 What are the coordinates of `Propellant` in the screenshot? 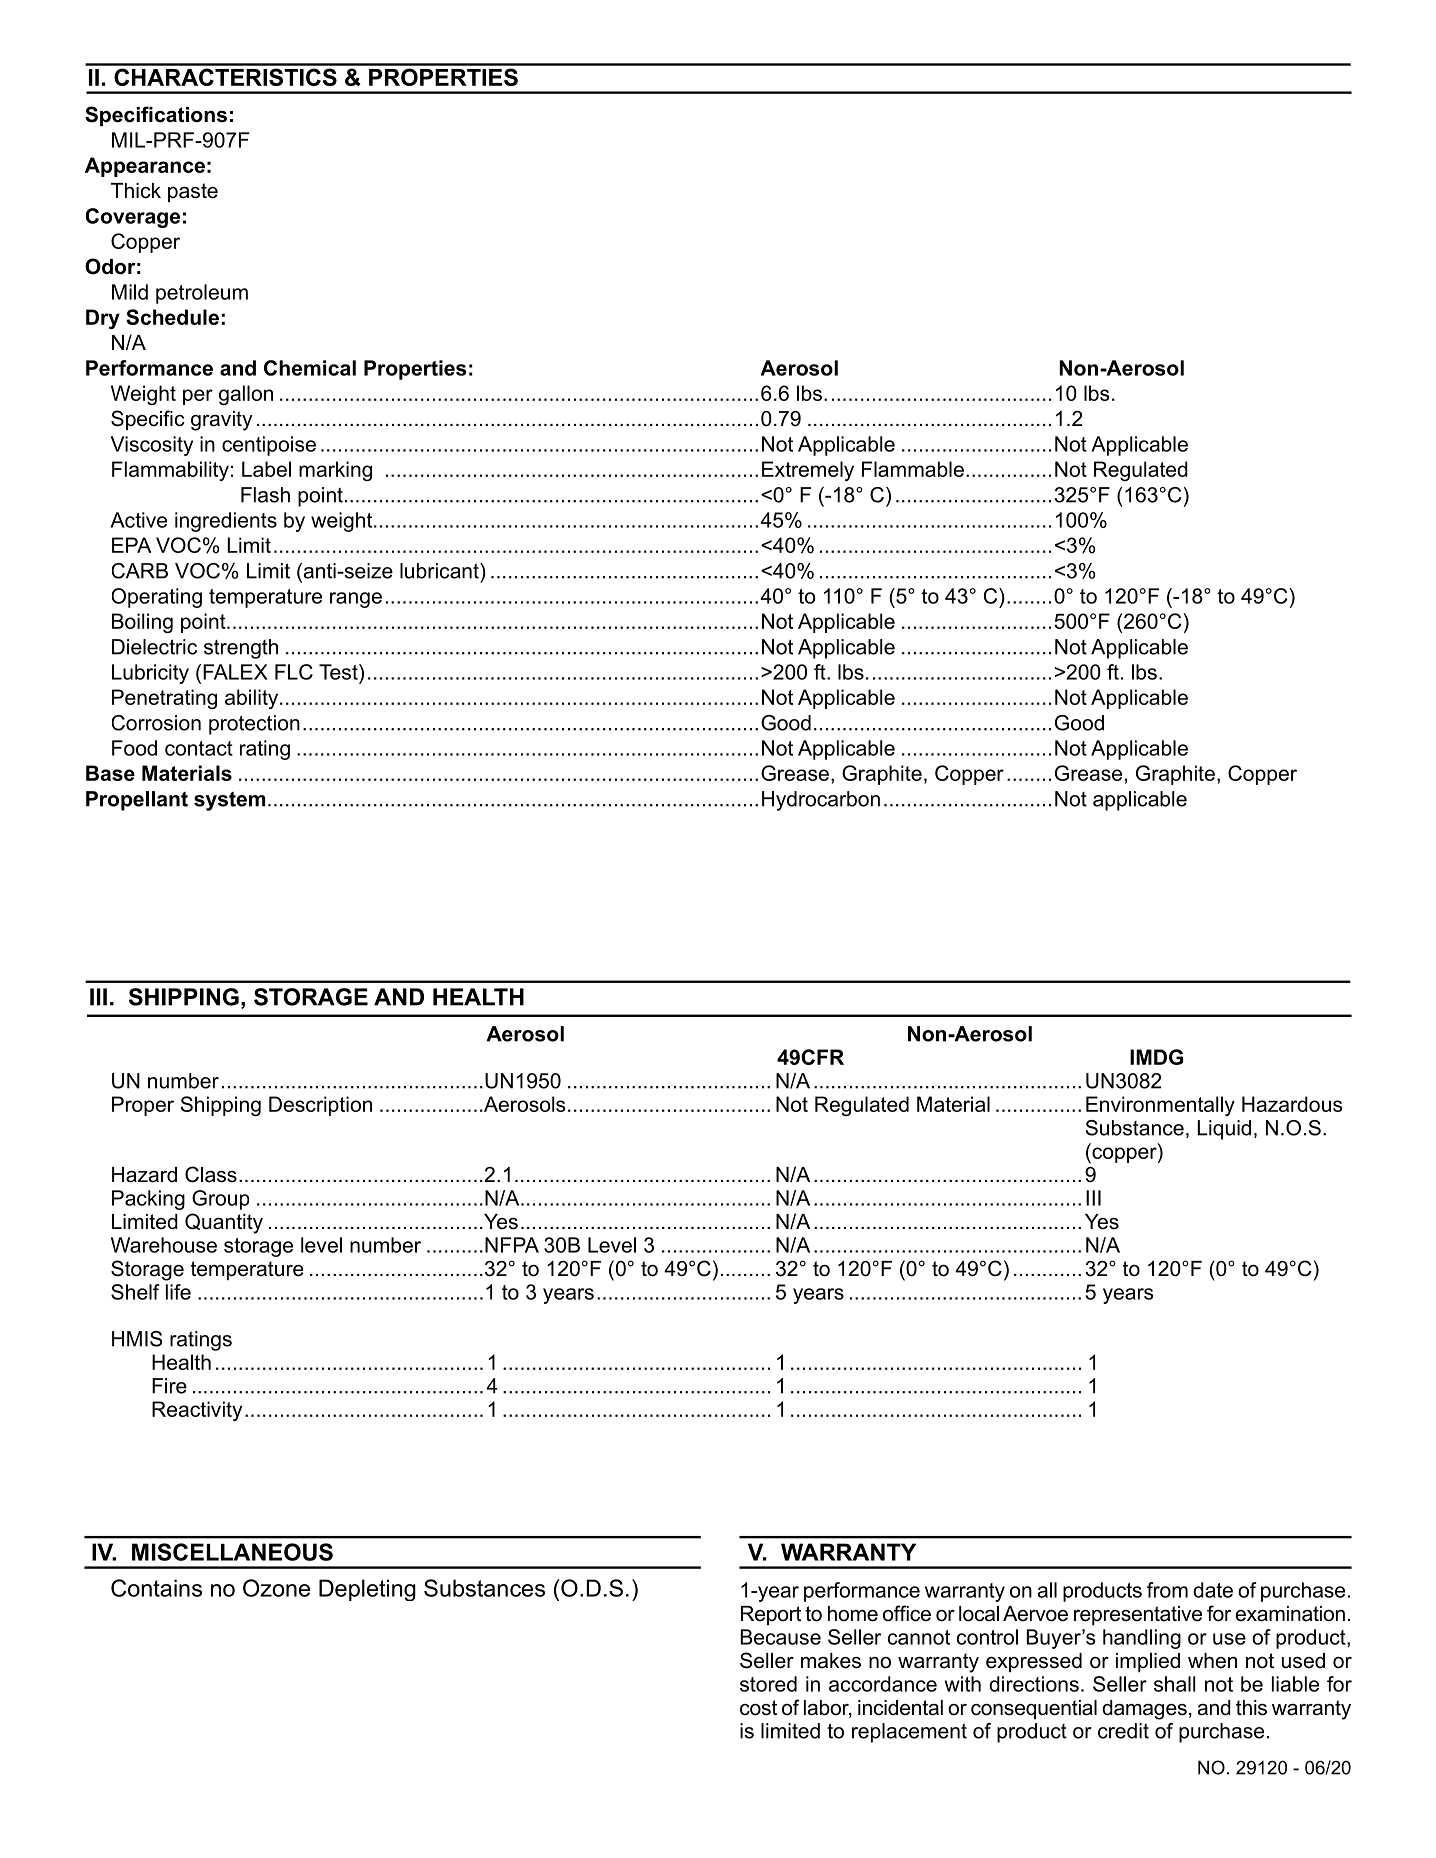 It's located at (137, 801).
